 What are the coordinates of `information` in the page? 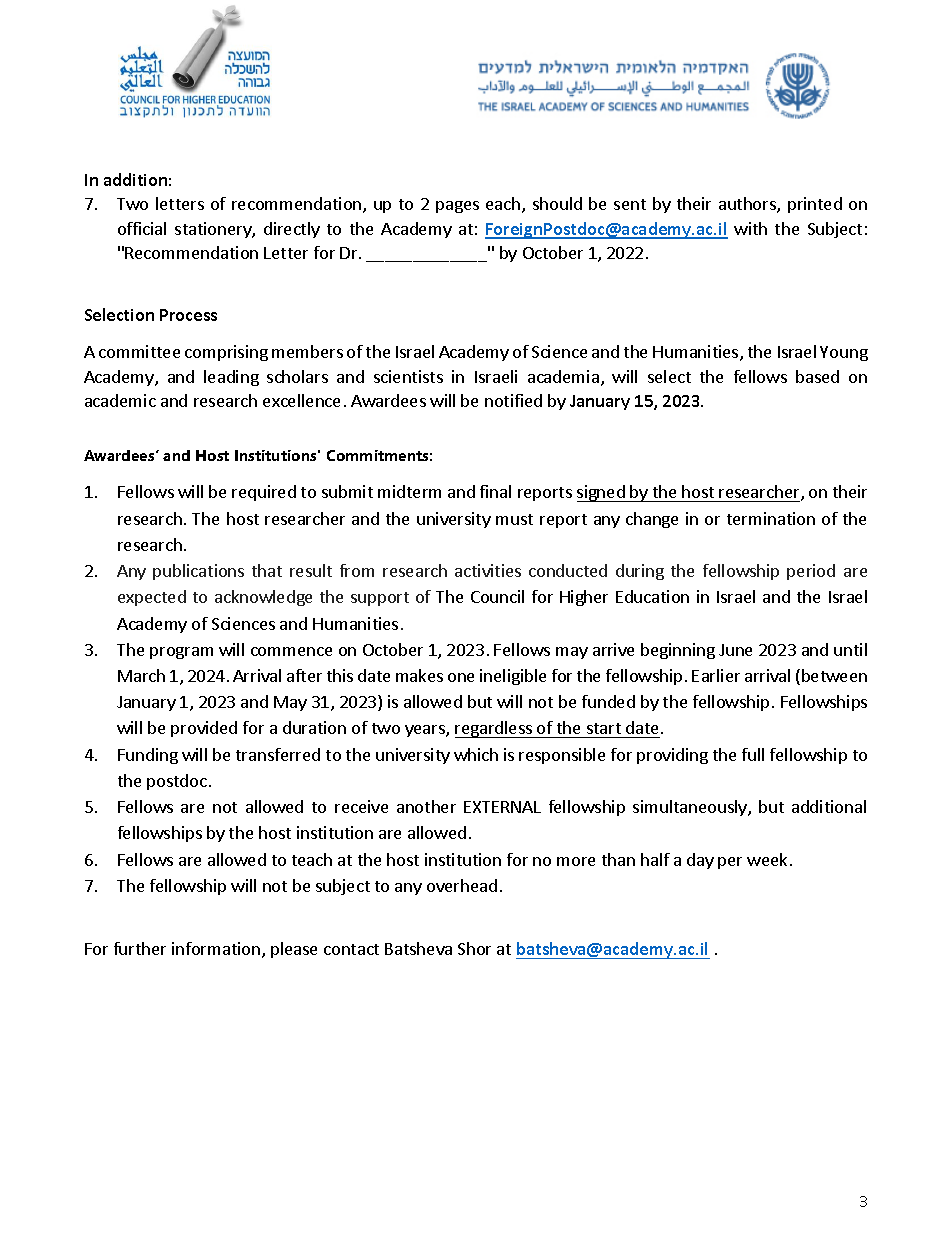 It's located at (217, 950).
